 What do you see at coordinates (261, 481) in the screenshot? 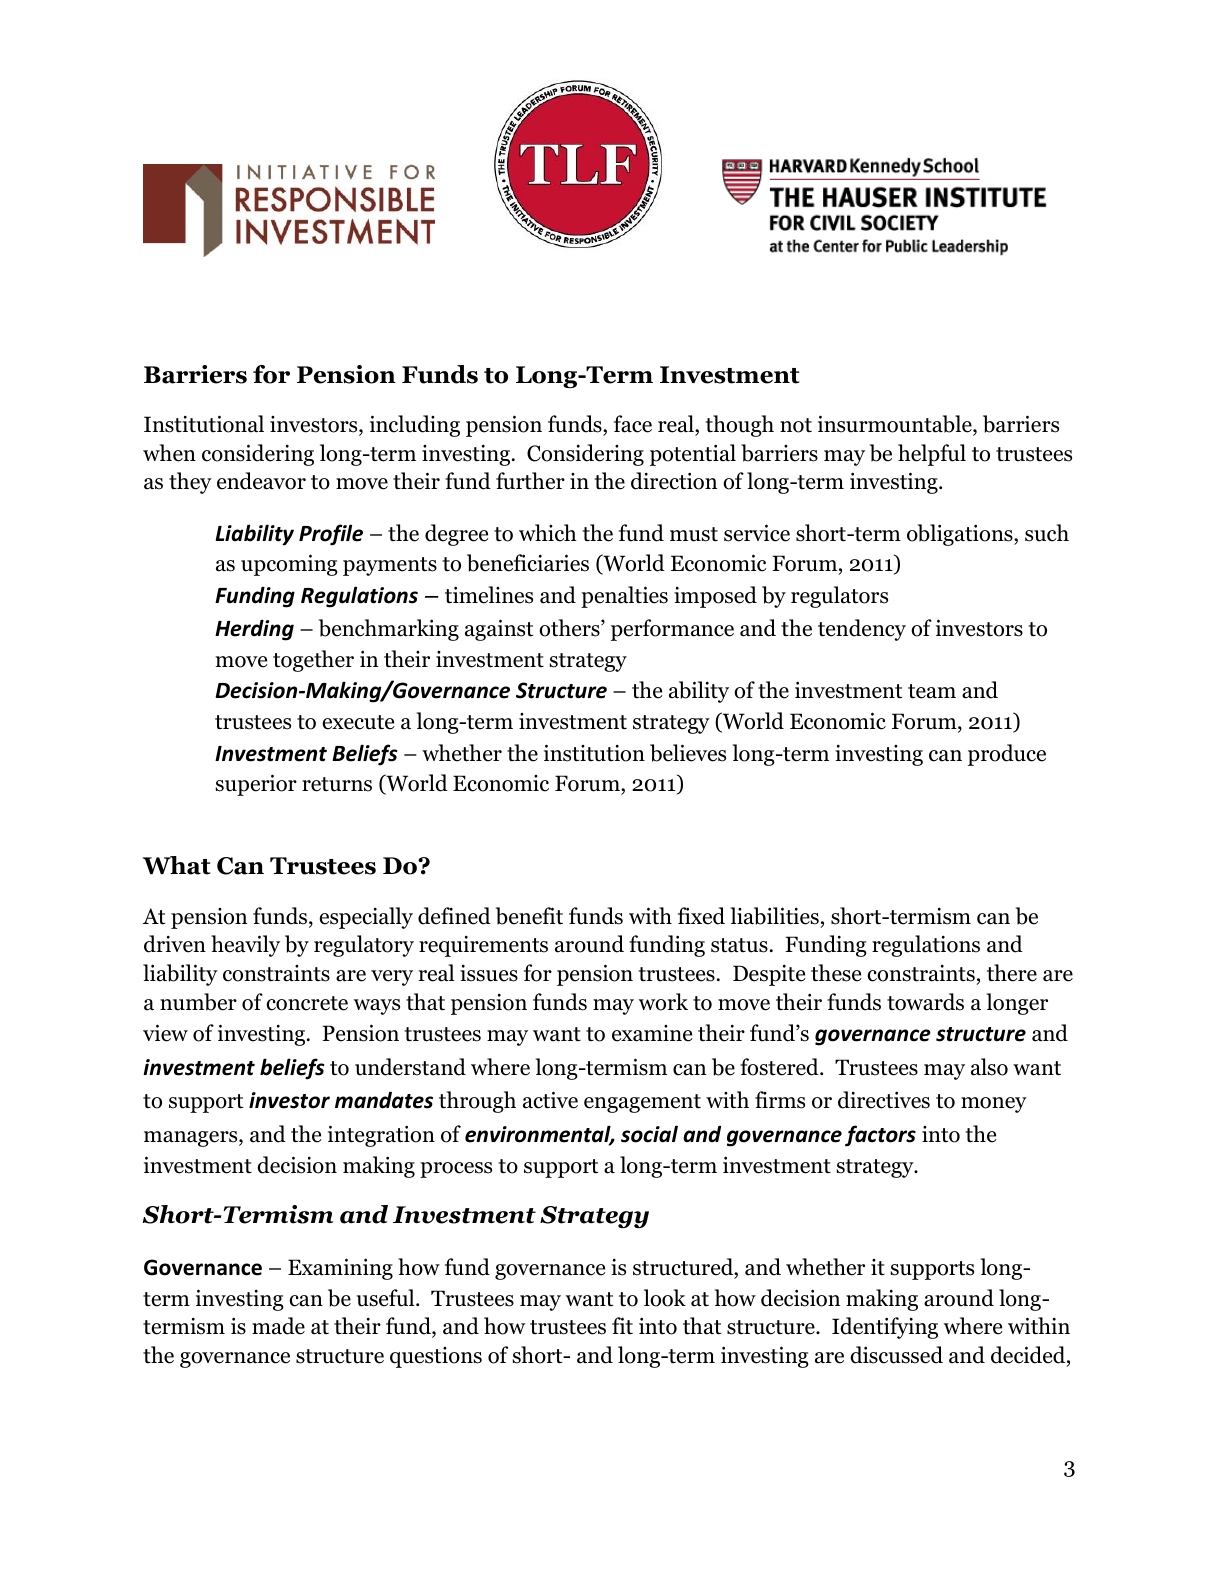
I see `endeavor` at bounding box center [261, 481].
